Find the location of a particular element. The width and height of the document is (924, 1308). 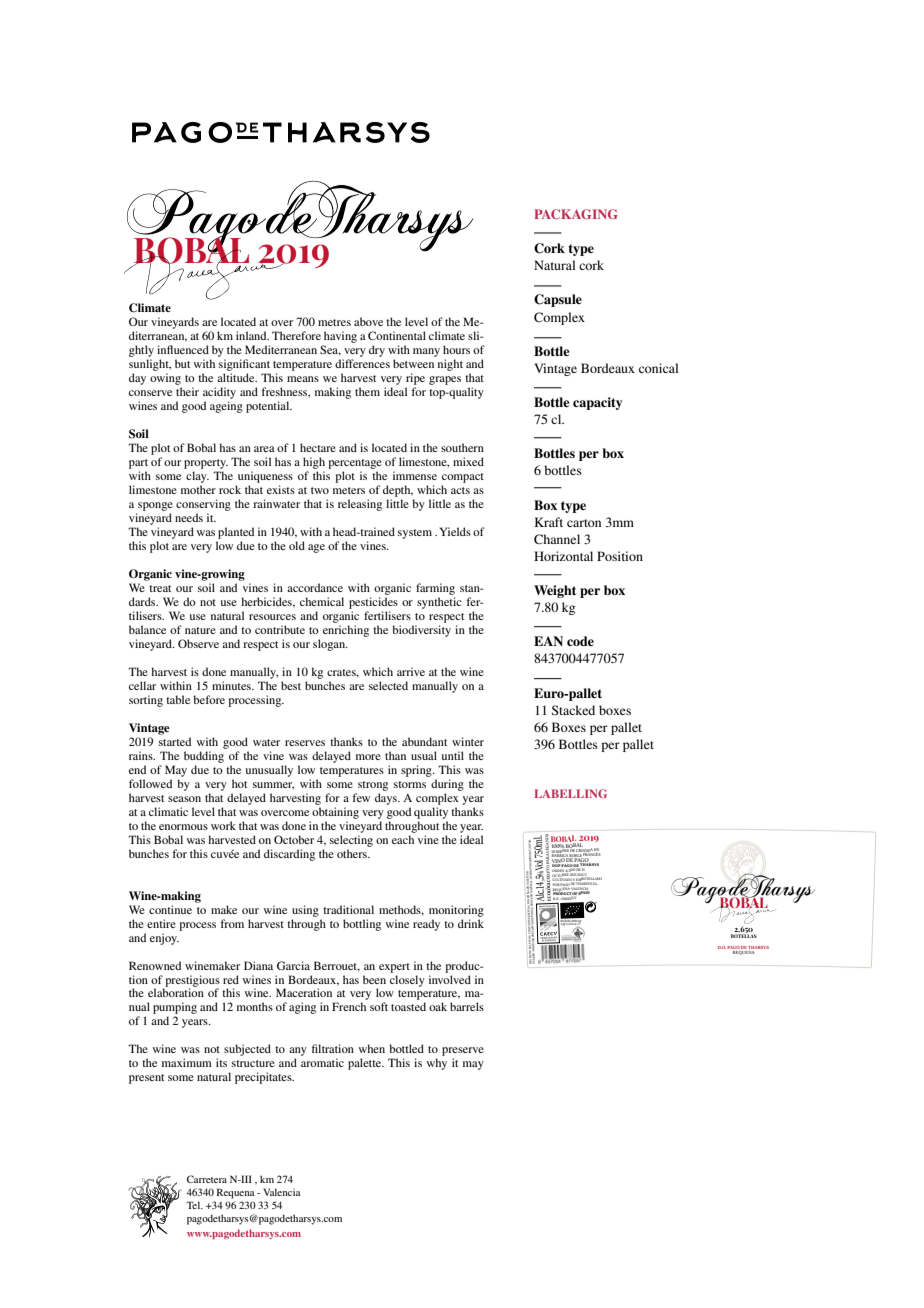

budding is located at coordinates (204, 757).
